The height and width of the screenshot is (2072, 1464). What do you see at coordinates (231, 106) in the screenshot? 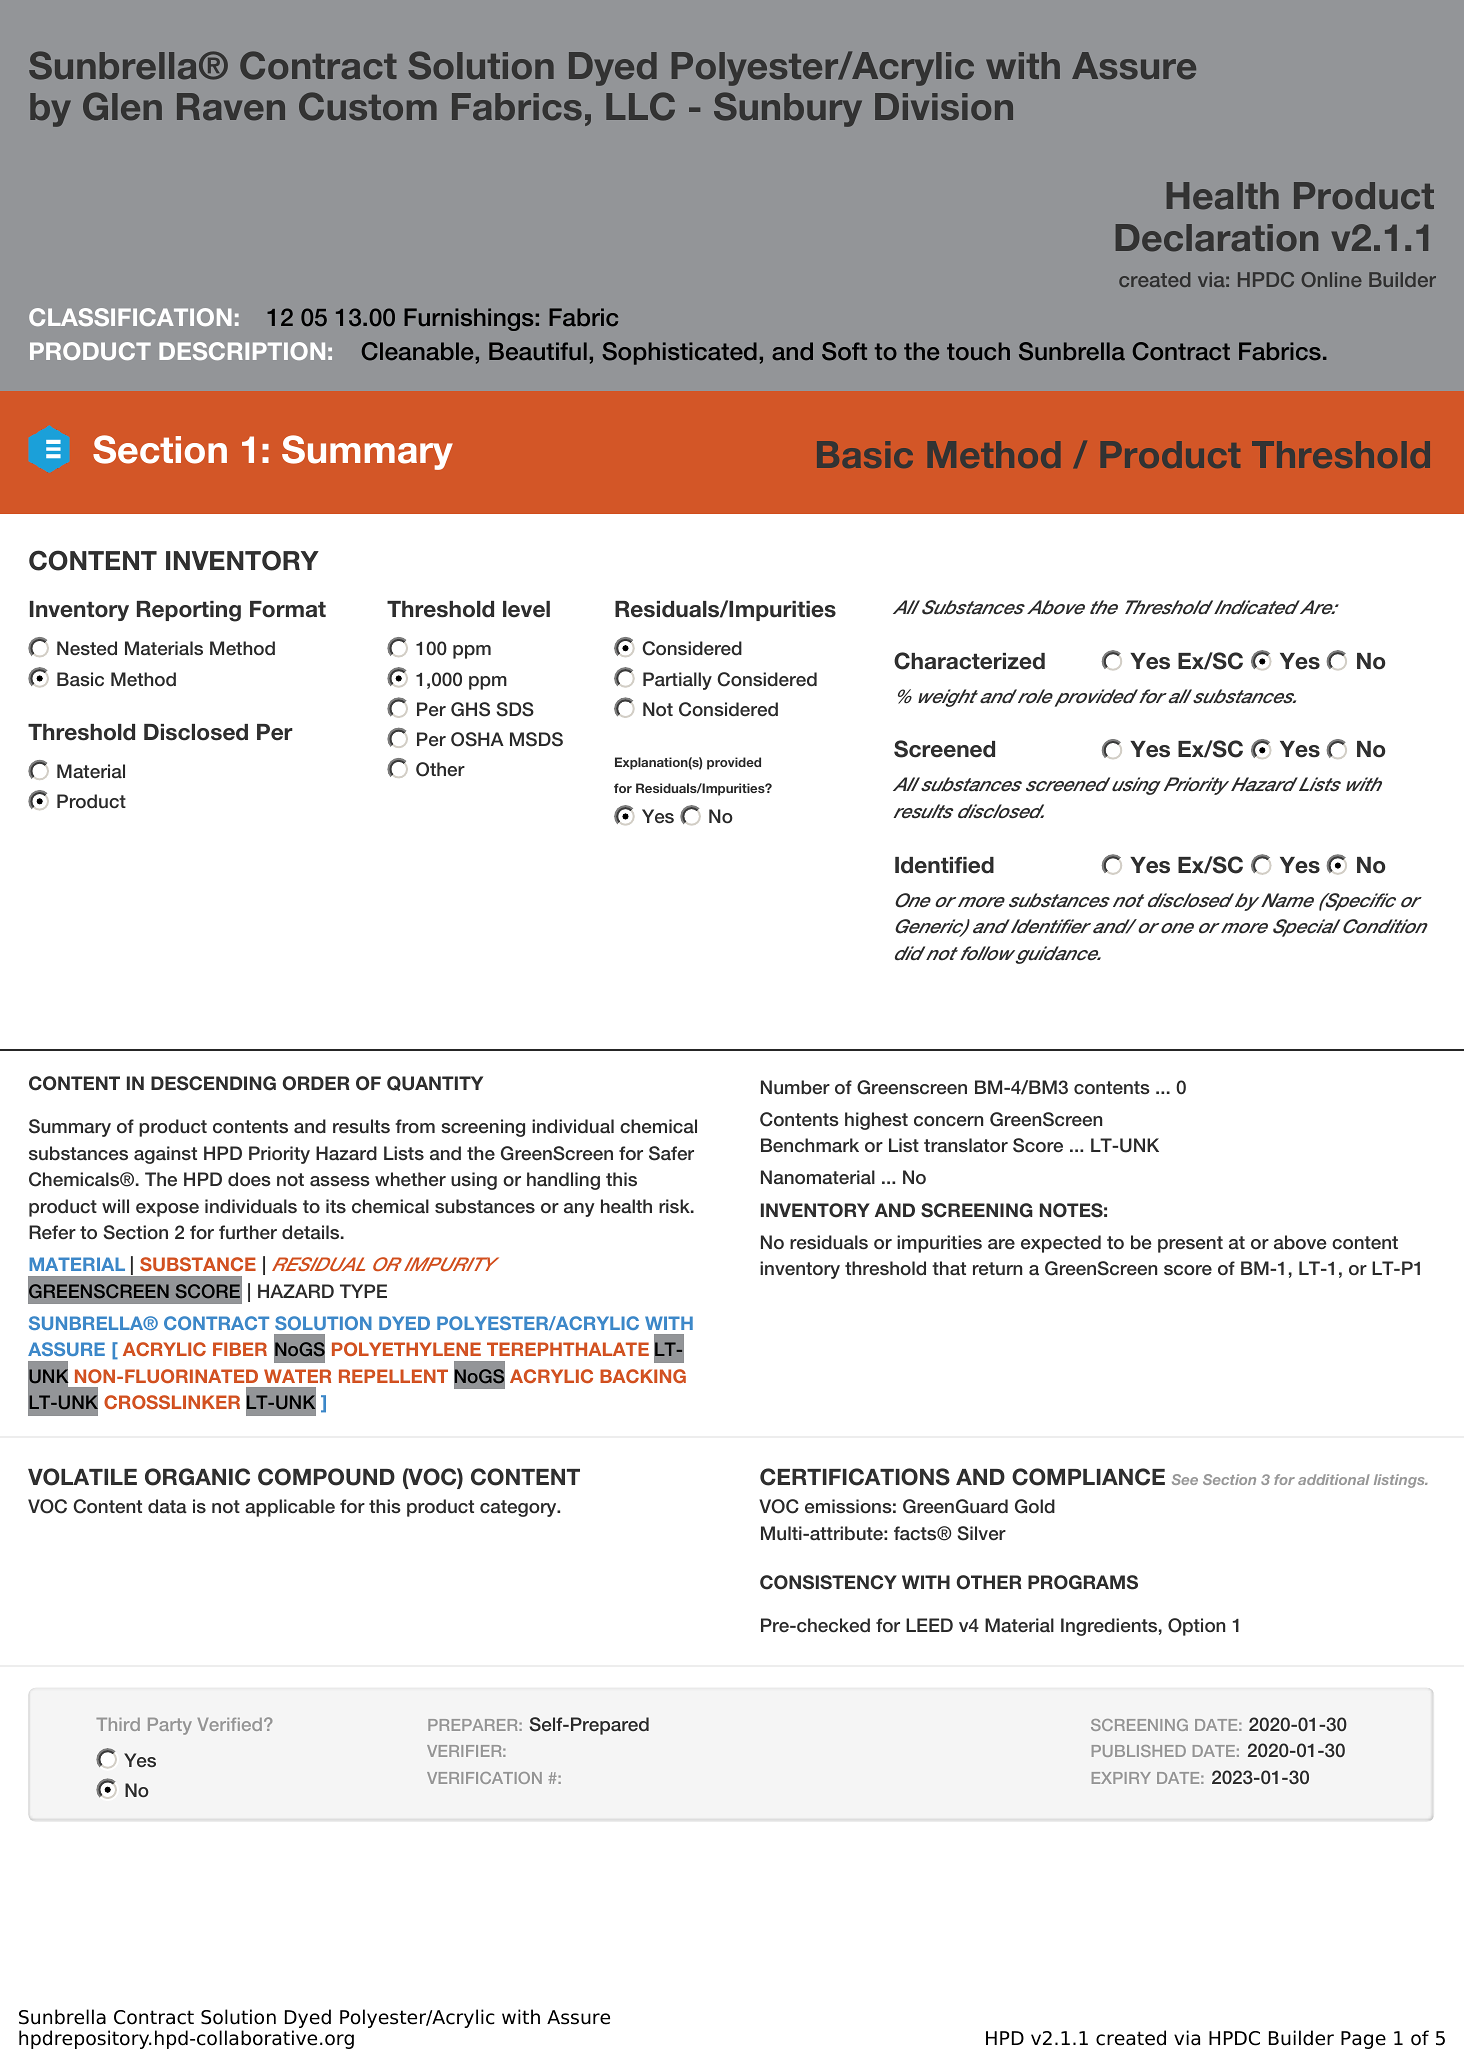
I see `Raven` at bounding box center [231, 106].
